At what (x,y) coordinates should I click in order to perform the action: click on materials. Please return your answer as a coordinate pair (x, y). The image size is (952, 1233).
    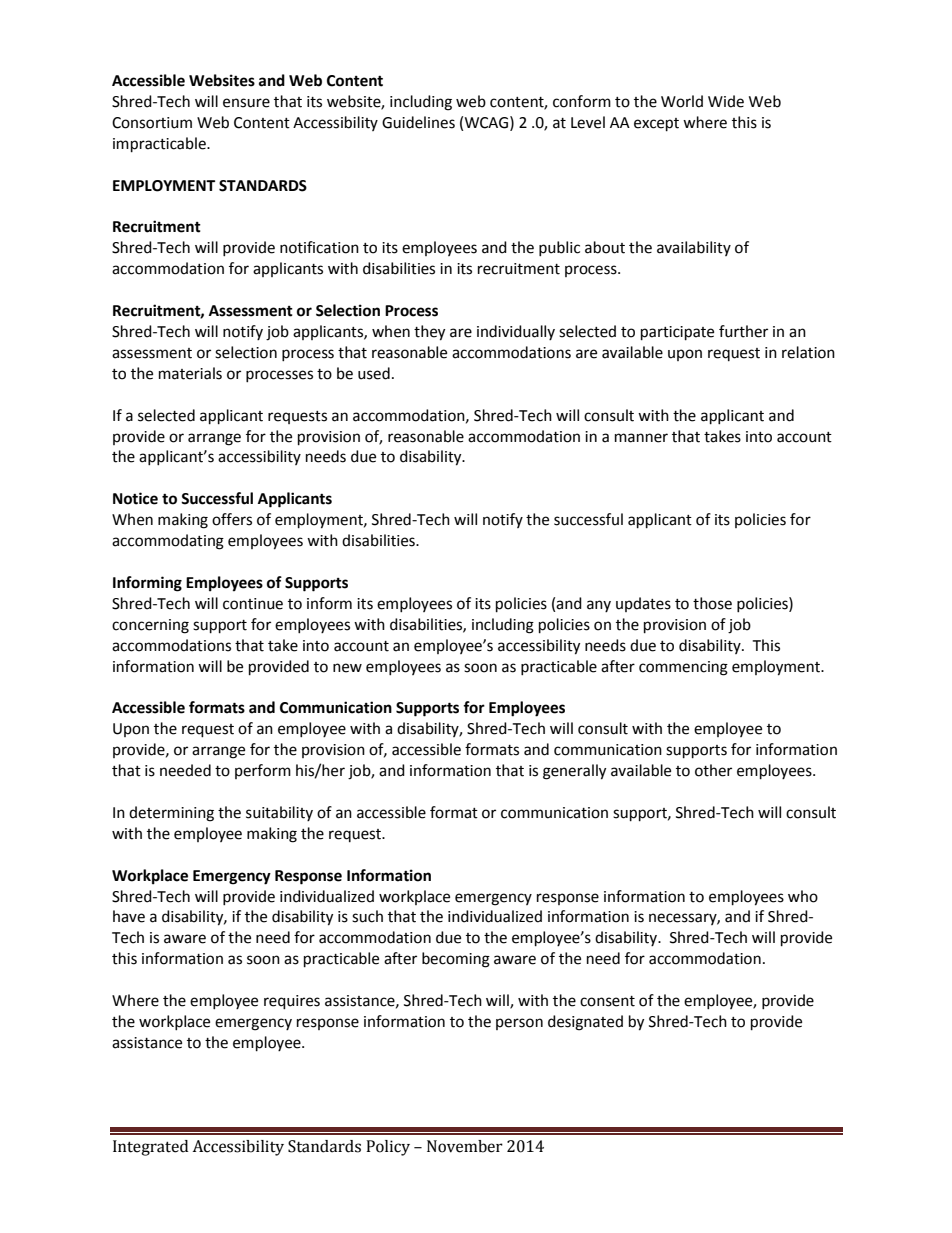
    Looking at the image, I should click on (190, 373).
